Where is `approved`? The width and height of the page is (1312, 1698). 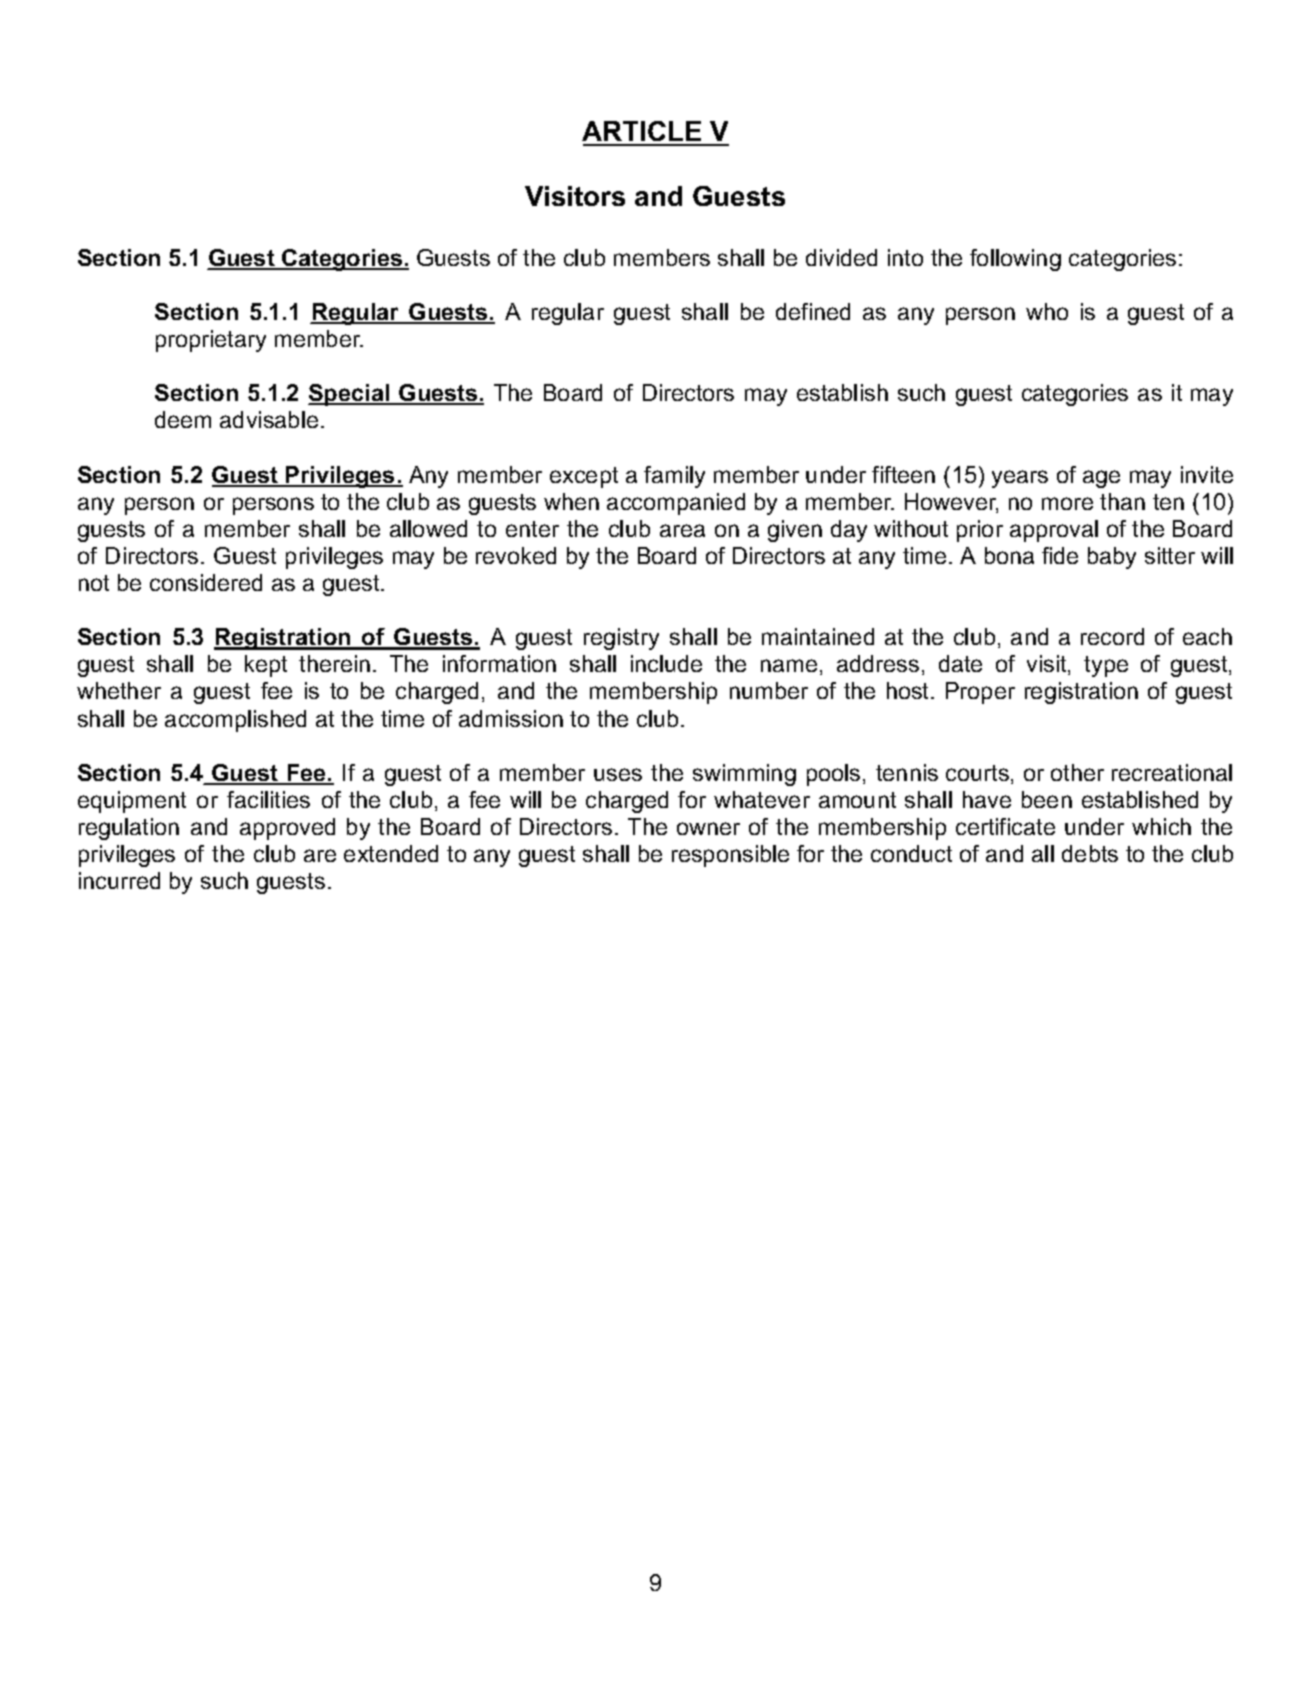 approved is located at coordinates (287, 829).
